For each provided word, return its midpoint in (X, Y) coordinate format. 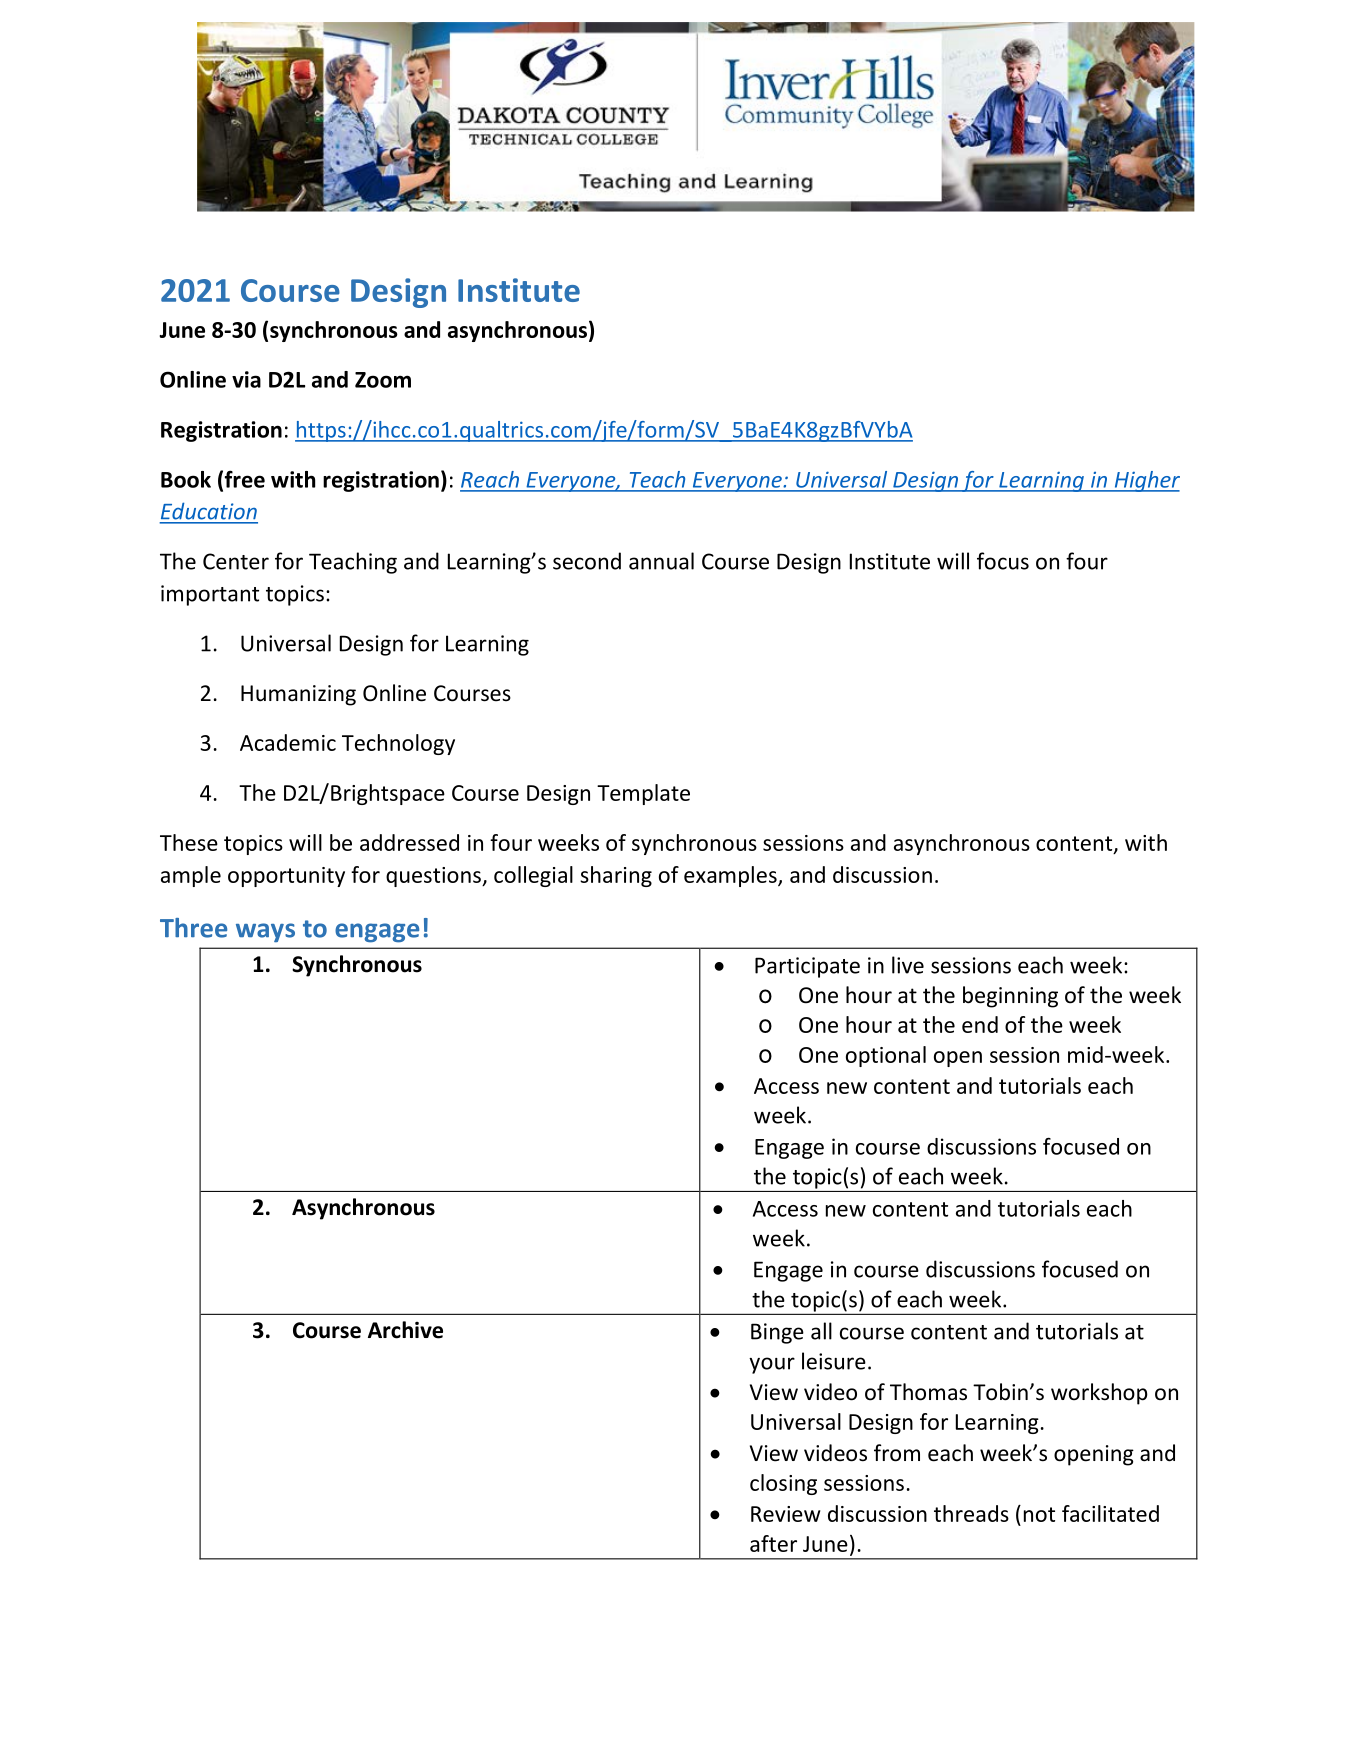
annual (661, 561)
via (246, 379)
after (773, 1543)
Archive (405, 1330)
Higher (1146, 481)
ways (265, 932)
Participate (807, 967)
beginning (1010, 997)
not (1039, 1514)
